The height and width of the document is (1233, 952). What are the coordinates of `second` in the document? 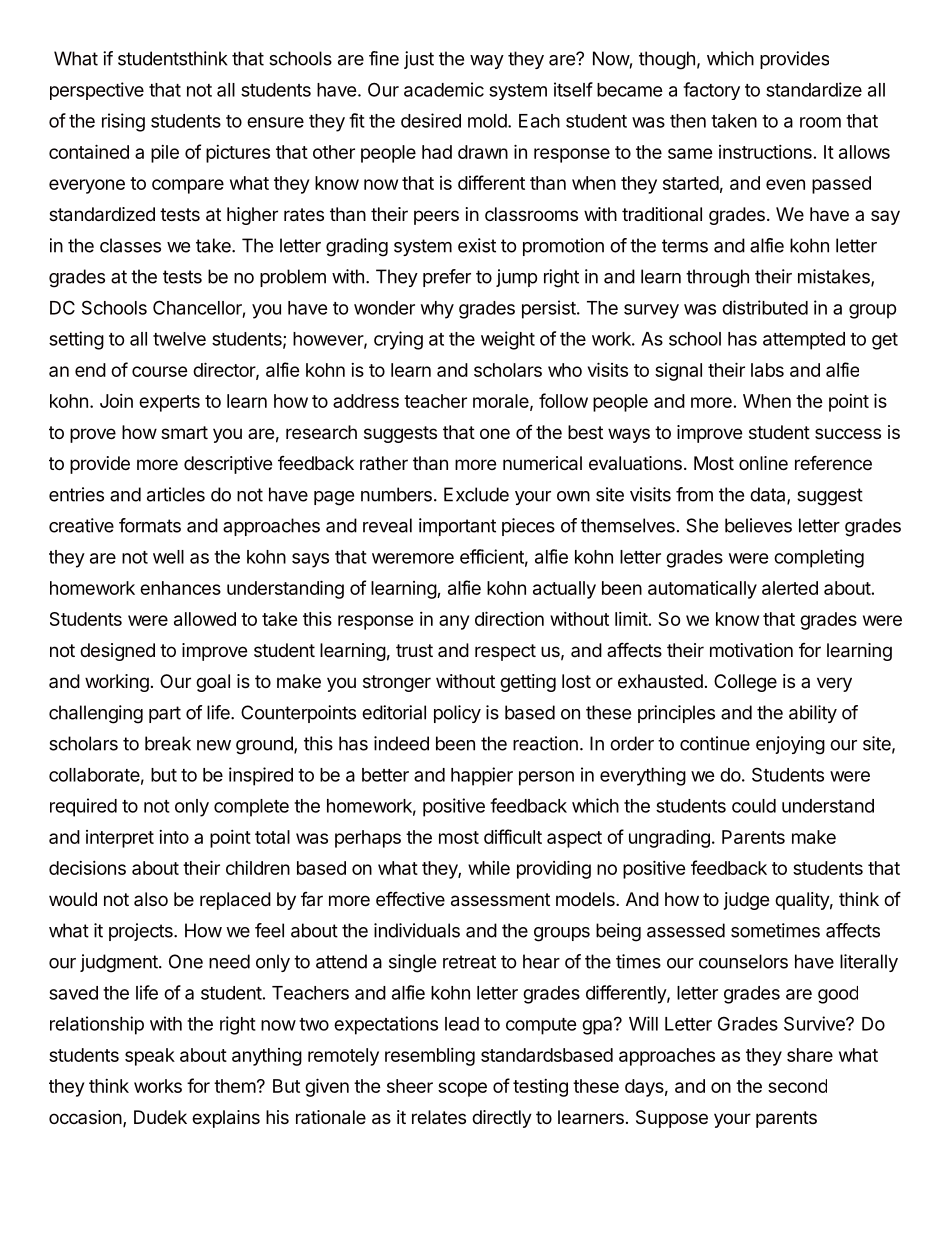 It's located at (797, 1086).
